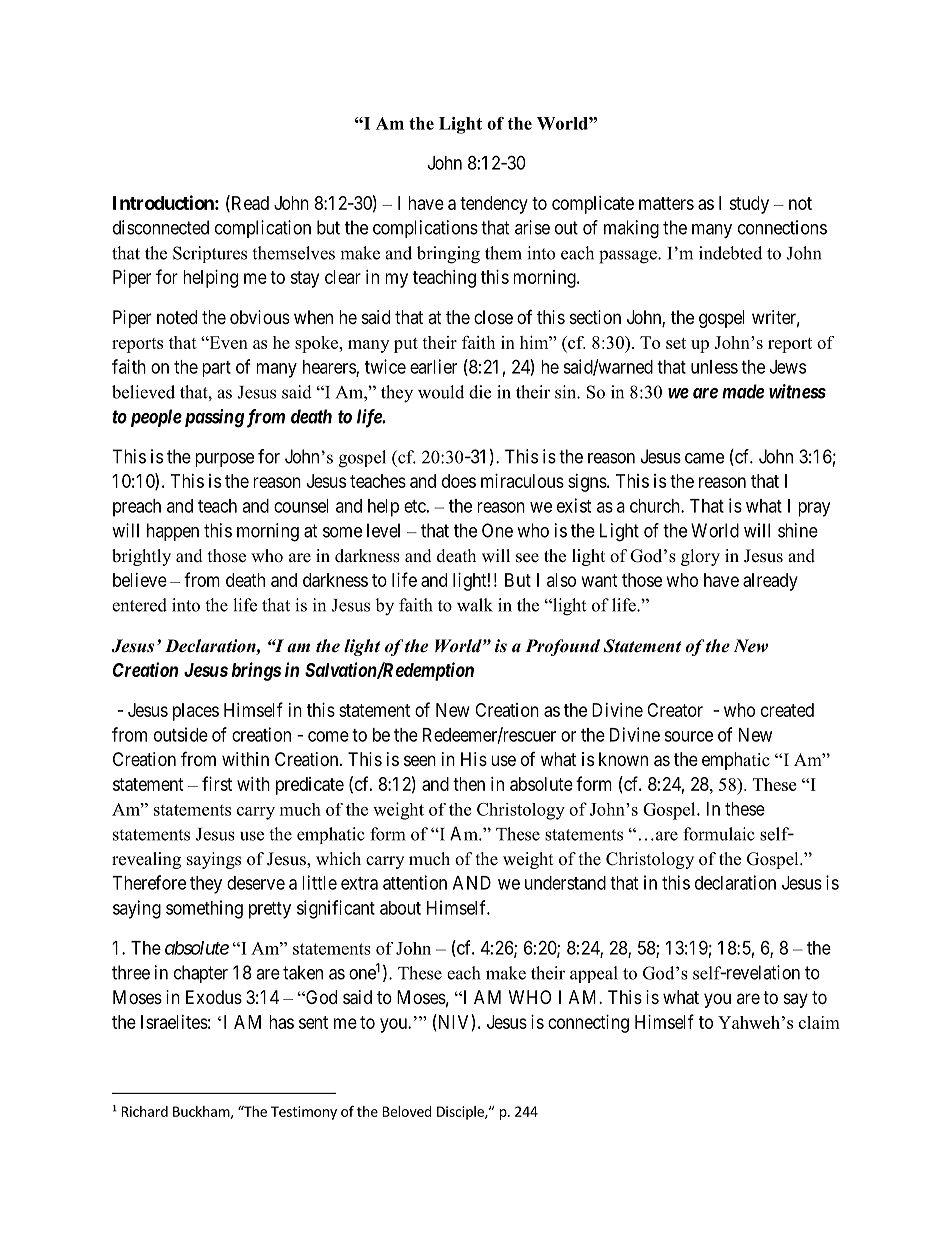 Image resolution: width=952 pixels, height=1233 pixels. I want to click on Scriptures, so click(210, 254).
